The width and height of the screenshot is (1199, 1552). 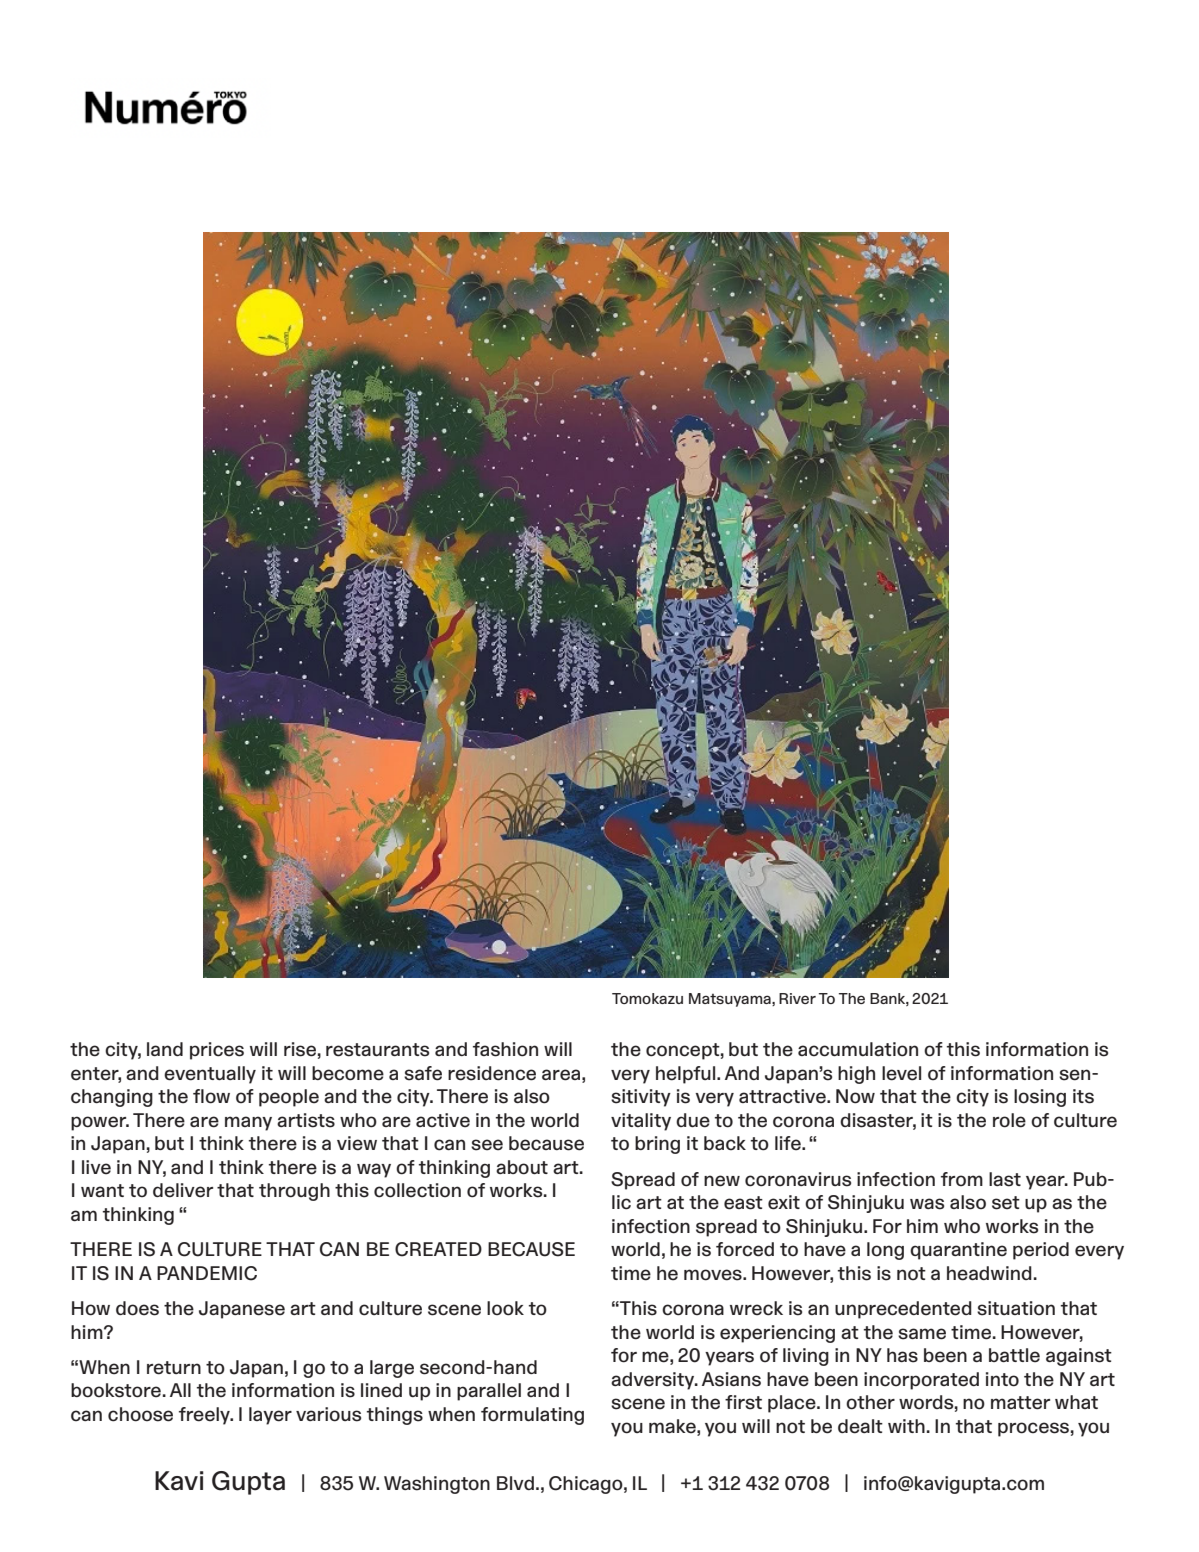 What do you see at coordinates (217, 1051) in the screenshot?
I see `prices` at bounding box center [217, 1051].
